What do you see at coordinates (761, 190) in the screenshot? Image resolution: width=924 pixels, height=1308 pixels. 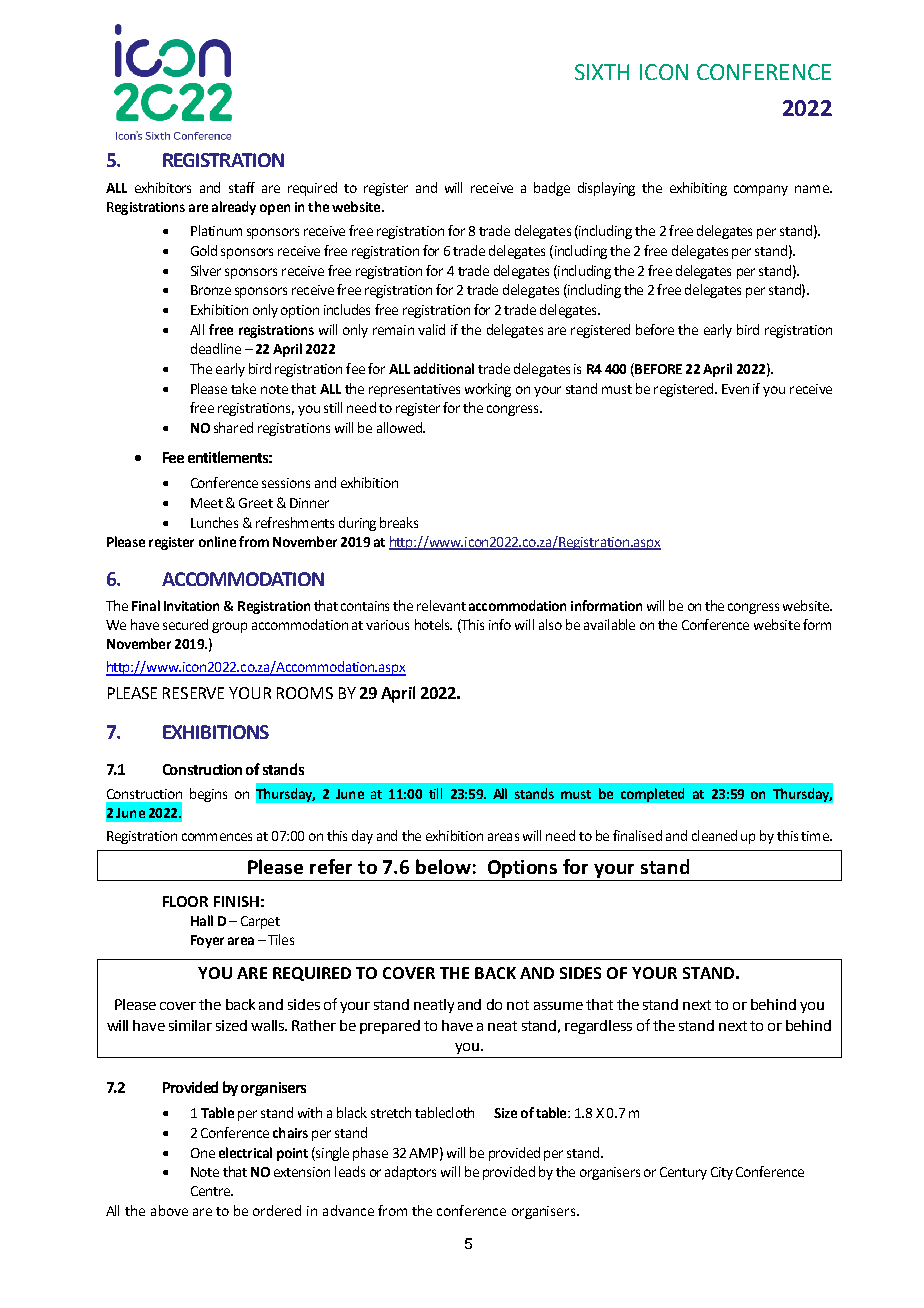 I see `company` at bounding box center [761, 190].
